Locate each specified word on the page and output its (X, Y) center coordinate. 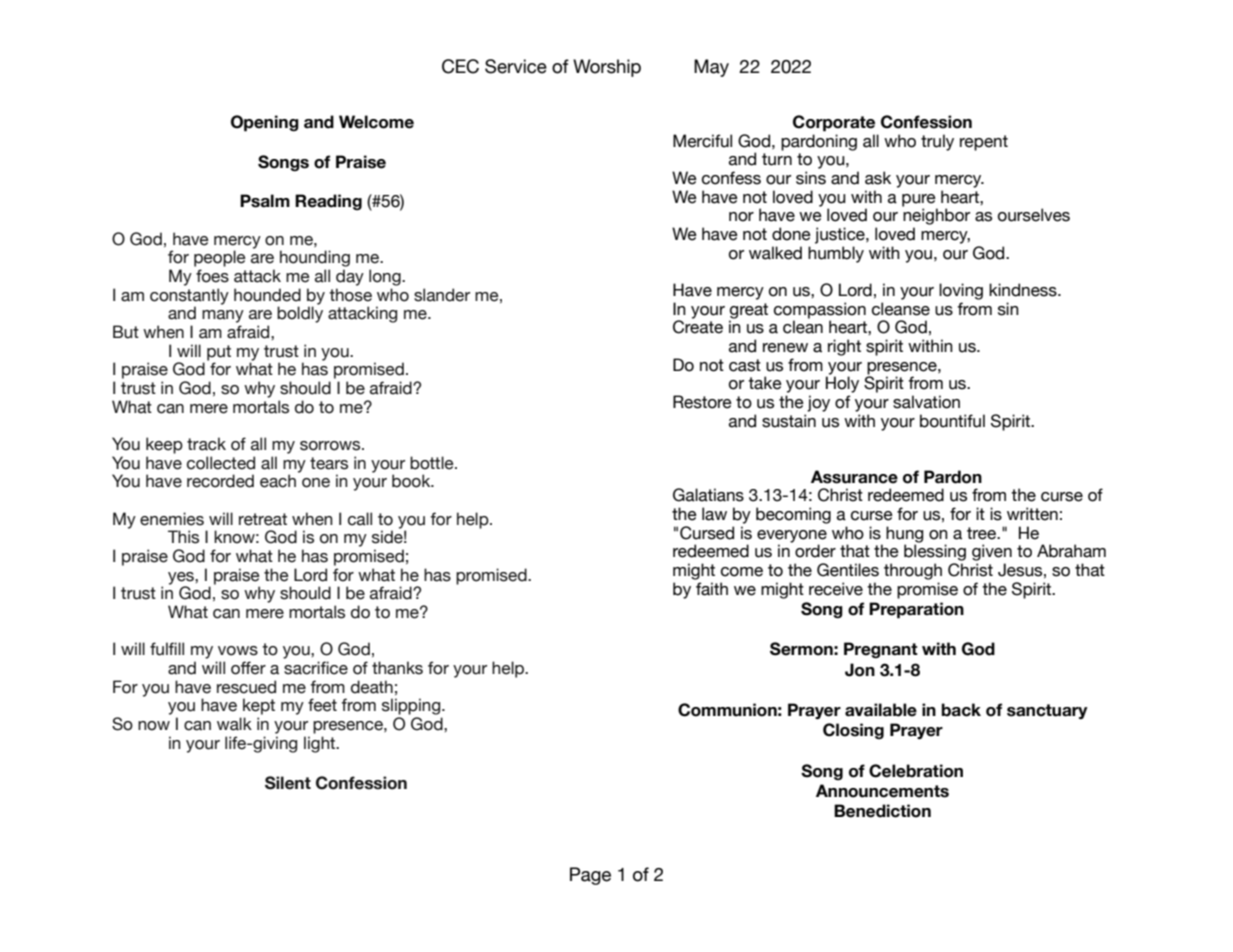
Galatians (708, 495)
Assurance (854, 477)
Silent (288, 783)
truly (937, 142)
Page (590, 876)
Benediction (882, 811)
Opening (265, 123)
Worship (607, 68)
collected (221, 463)
